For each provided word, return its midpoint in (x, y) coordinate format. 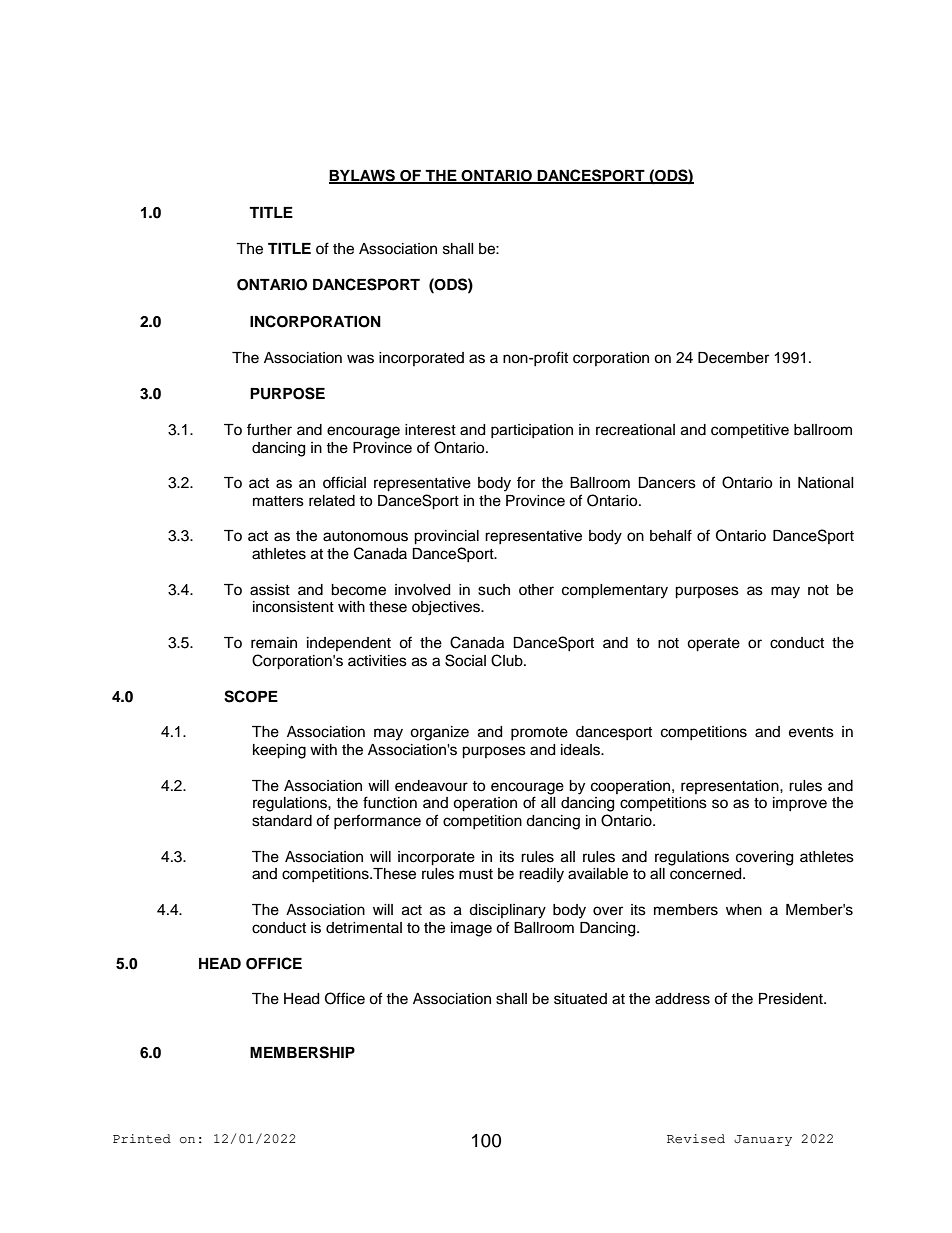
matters (278, 501)
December (733, 358)
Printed (142, 1139)
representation (731, 787)
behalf (671, 535)
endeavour (431, 786)
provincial (446, 537)
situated (580, 999)
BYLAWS (363, 176)
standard (282, 821)
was (360, 359)
